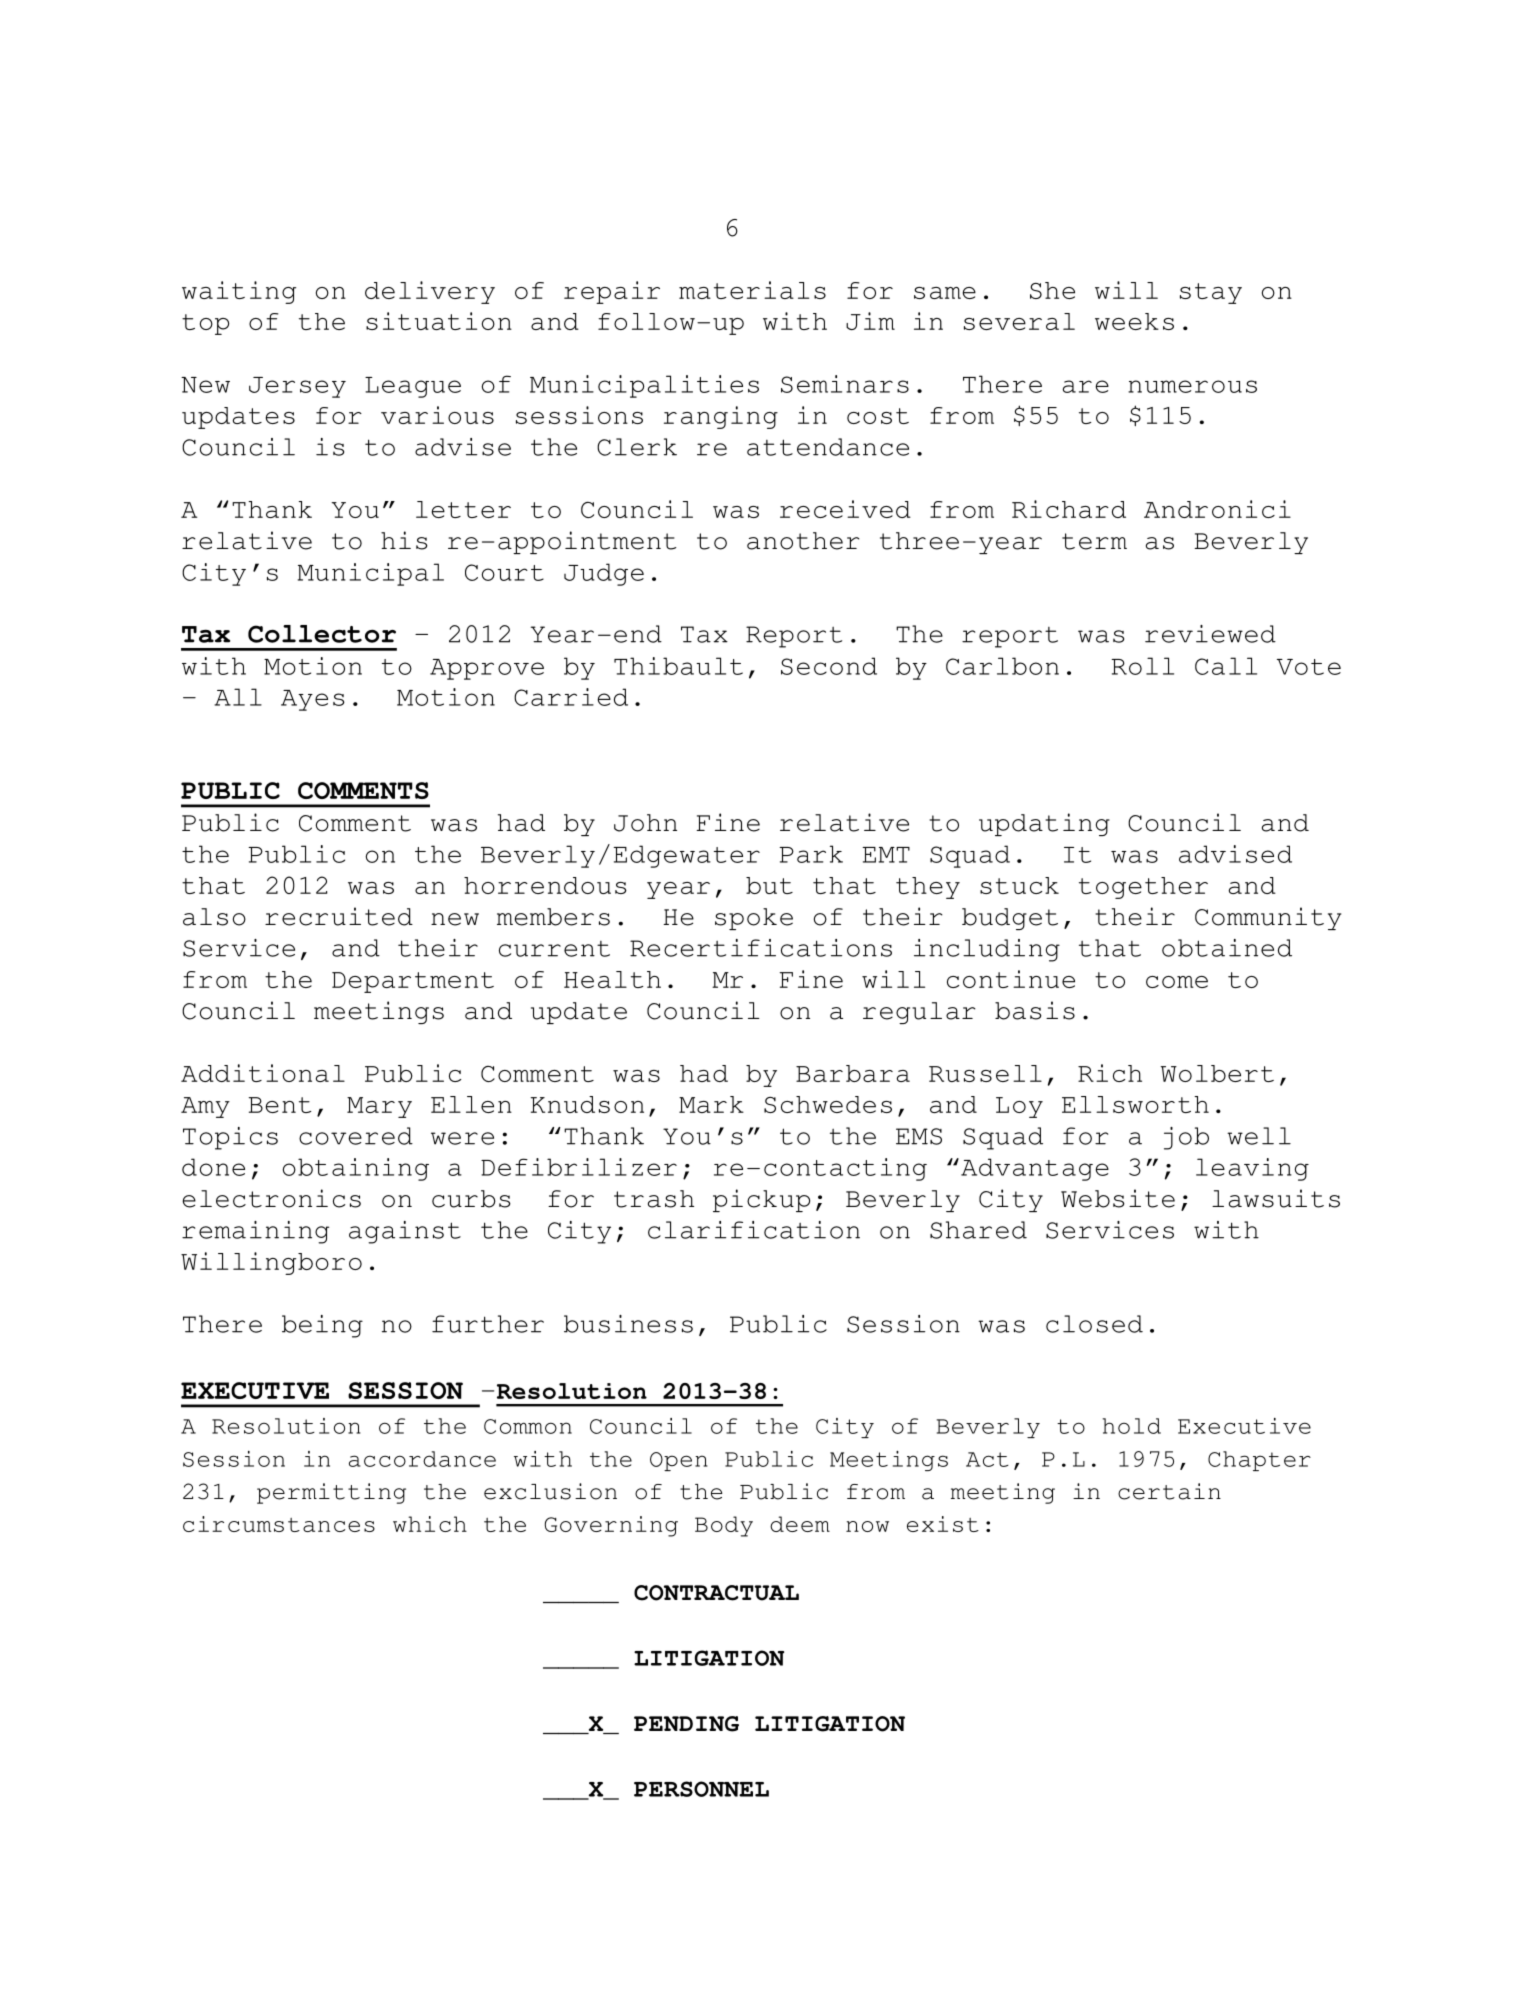 Image resolution: width=1539 pixels, height=1991 pixels. What do you see at coordinates (279, 1524) in the document?
I see `circumstances` at bounding box center [279, 1524].
